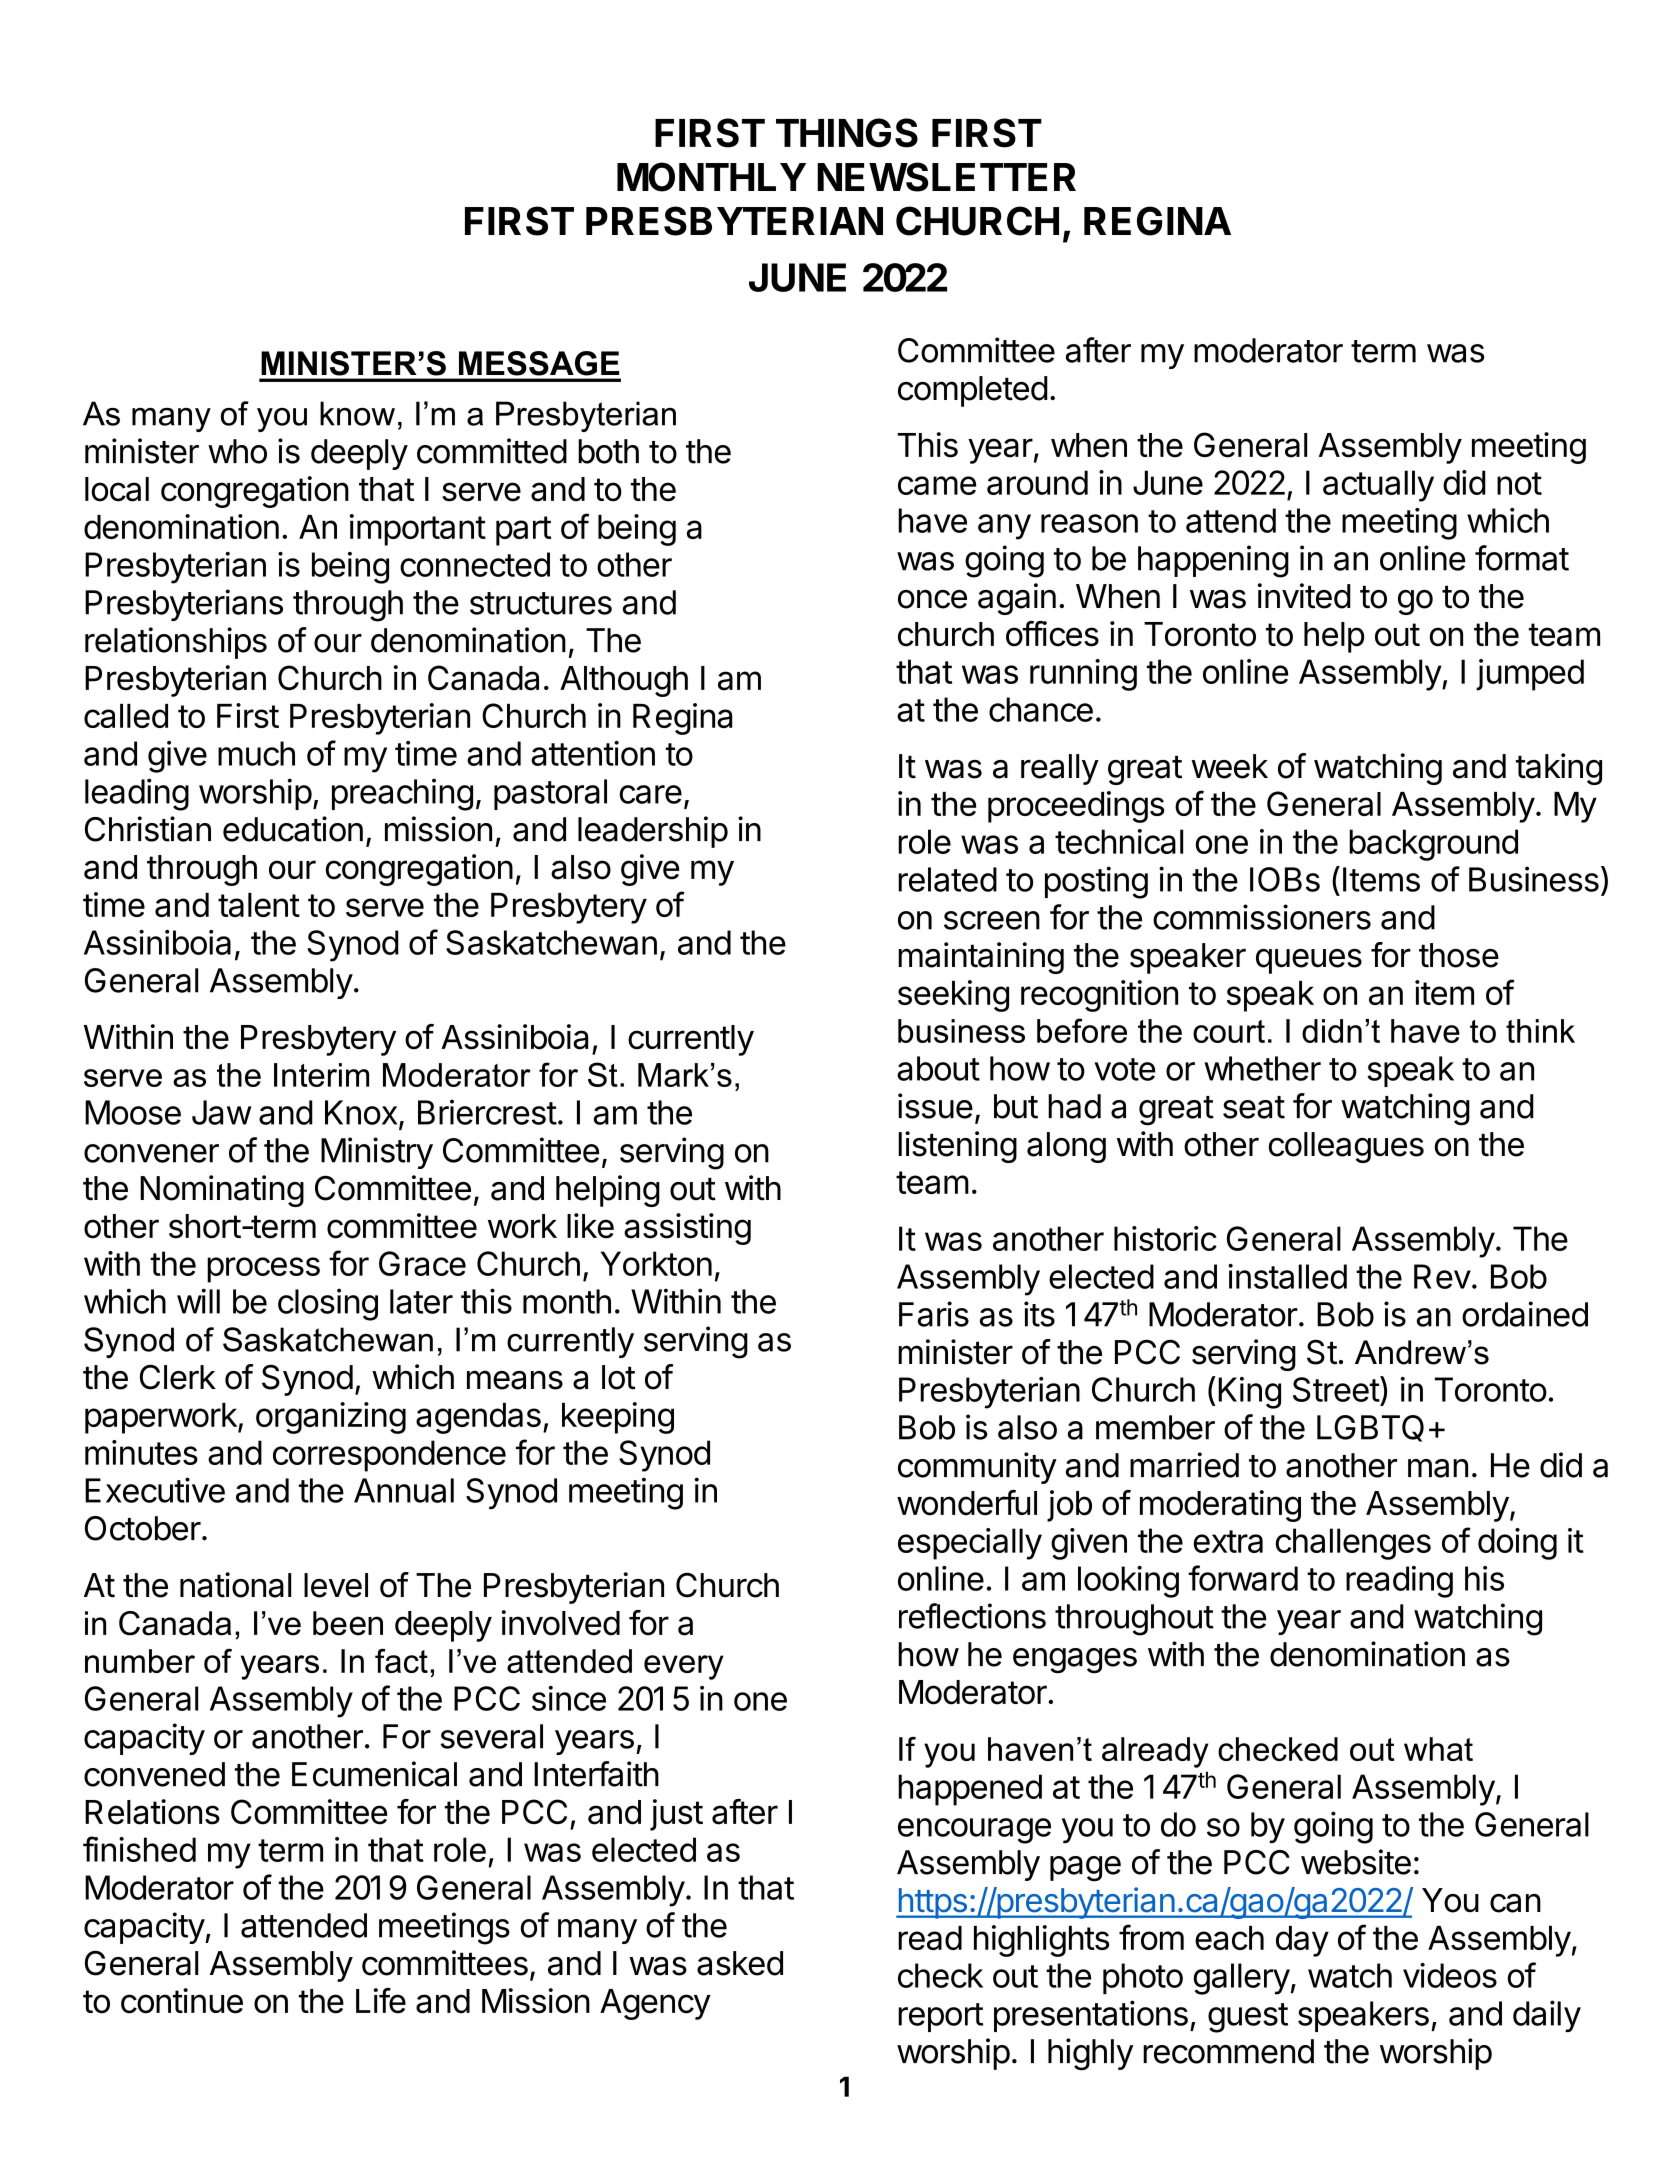 This screenshot has height=2169, width=1676. I want to click on Life, so click(381, 2001).
